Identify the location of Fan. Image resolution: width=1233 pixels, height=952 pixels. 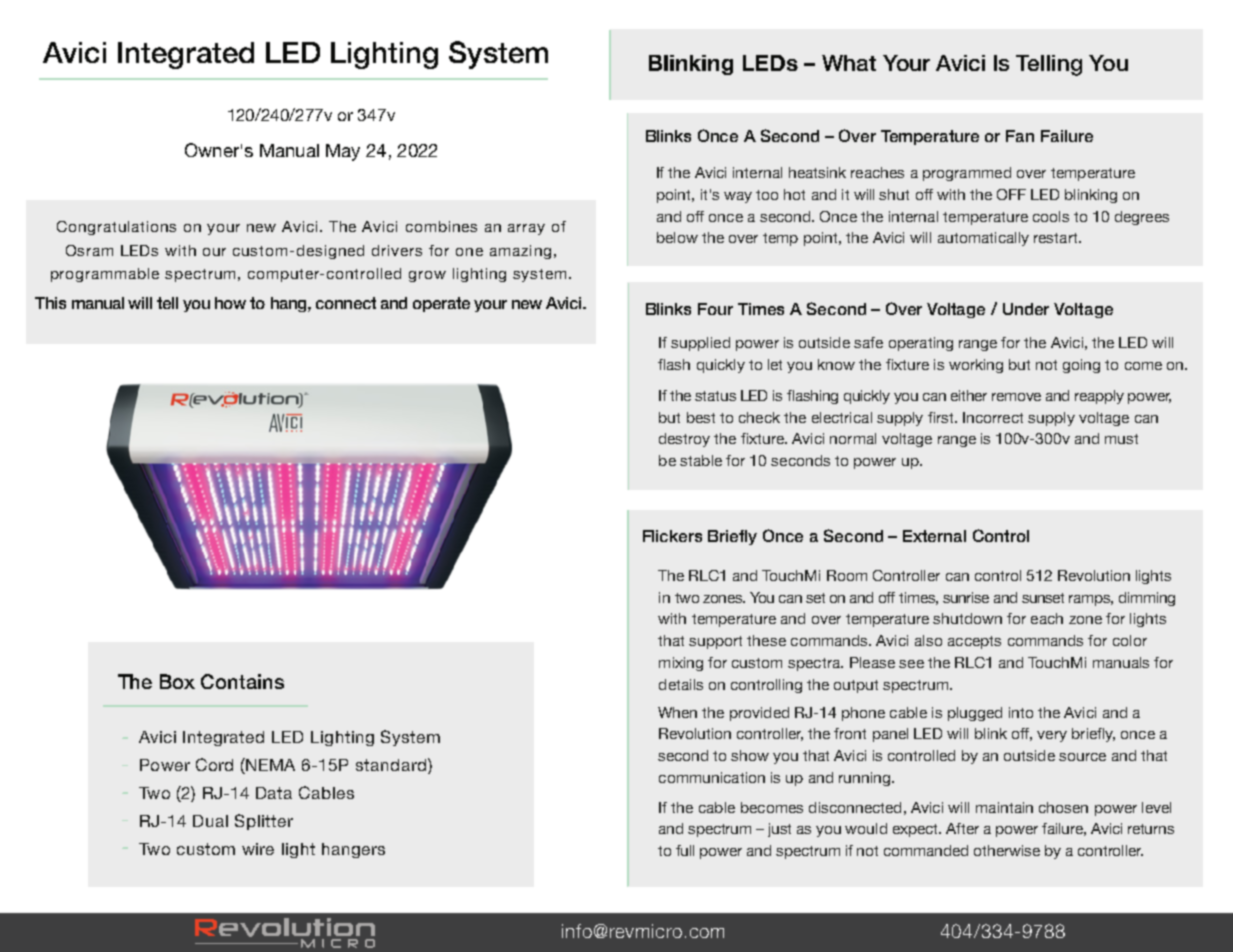
(1020, 136).
